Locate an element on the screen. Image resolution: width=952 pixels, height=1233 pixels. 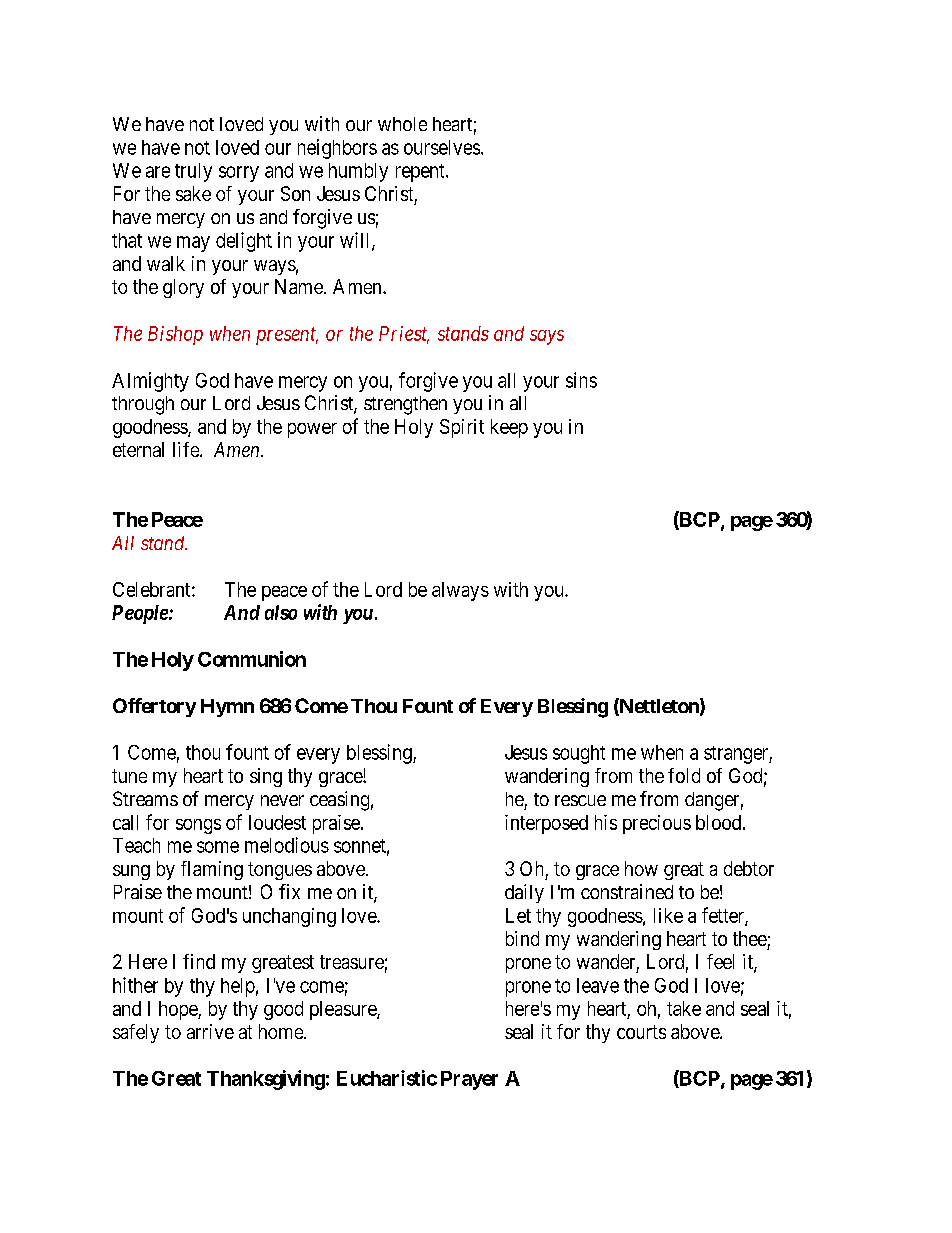
also is located at coordinates (281, 612).
